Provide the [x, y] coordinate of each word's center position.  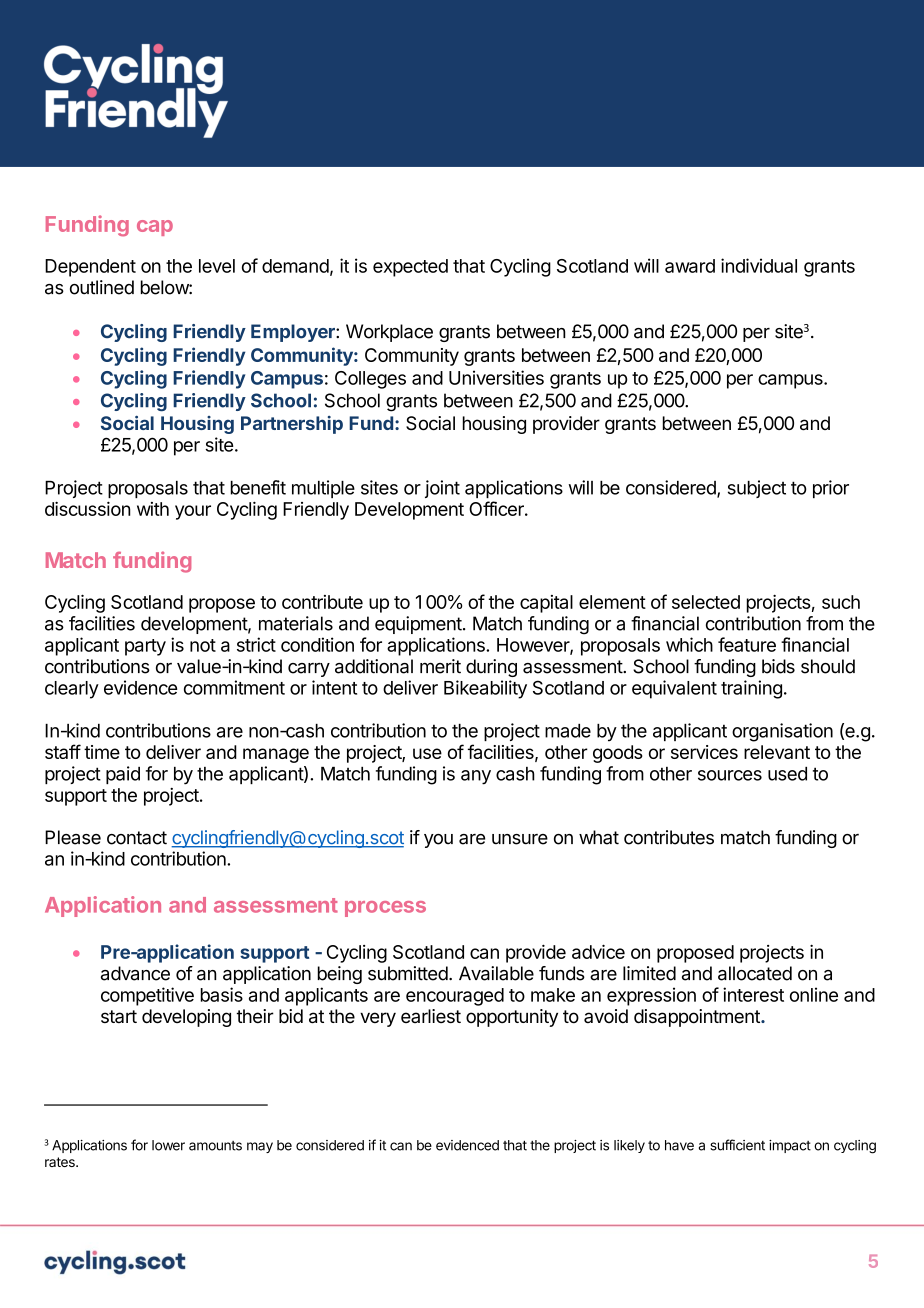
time [102, 752]
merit [440, 666]
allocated [755, 973]
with [153, 509]
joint [442, 489]
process [385, 909]
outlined [102, 287]
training [751, 689]
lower [168, 1145]
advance [135, 973]
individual [759, 265]
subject [757, 489]
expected [410, 268]
